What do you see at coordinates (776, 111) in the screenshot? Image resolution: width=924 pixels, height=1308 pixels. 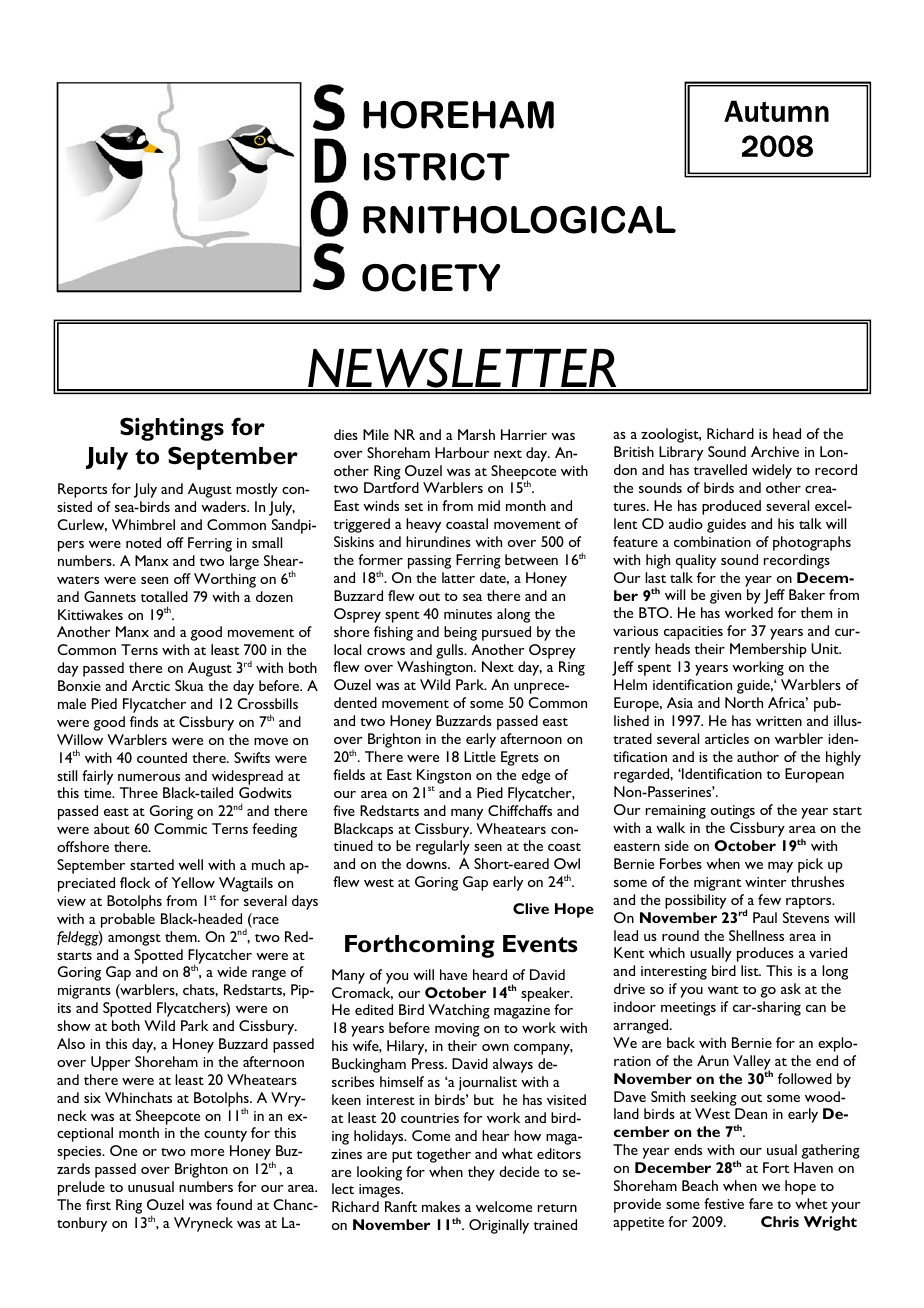 I see `Autumn` at bounding box center [776, 111].
